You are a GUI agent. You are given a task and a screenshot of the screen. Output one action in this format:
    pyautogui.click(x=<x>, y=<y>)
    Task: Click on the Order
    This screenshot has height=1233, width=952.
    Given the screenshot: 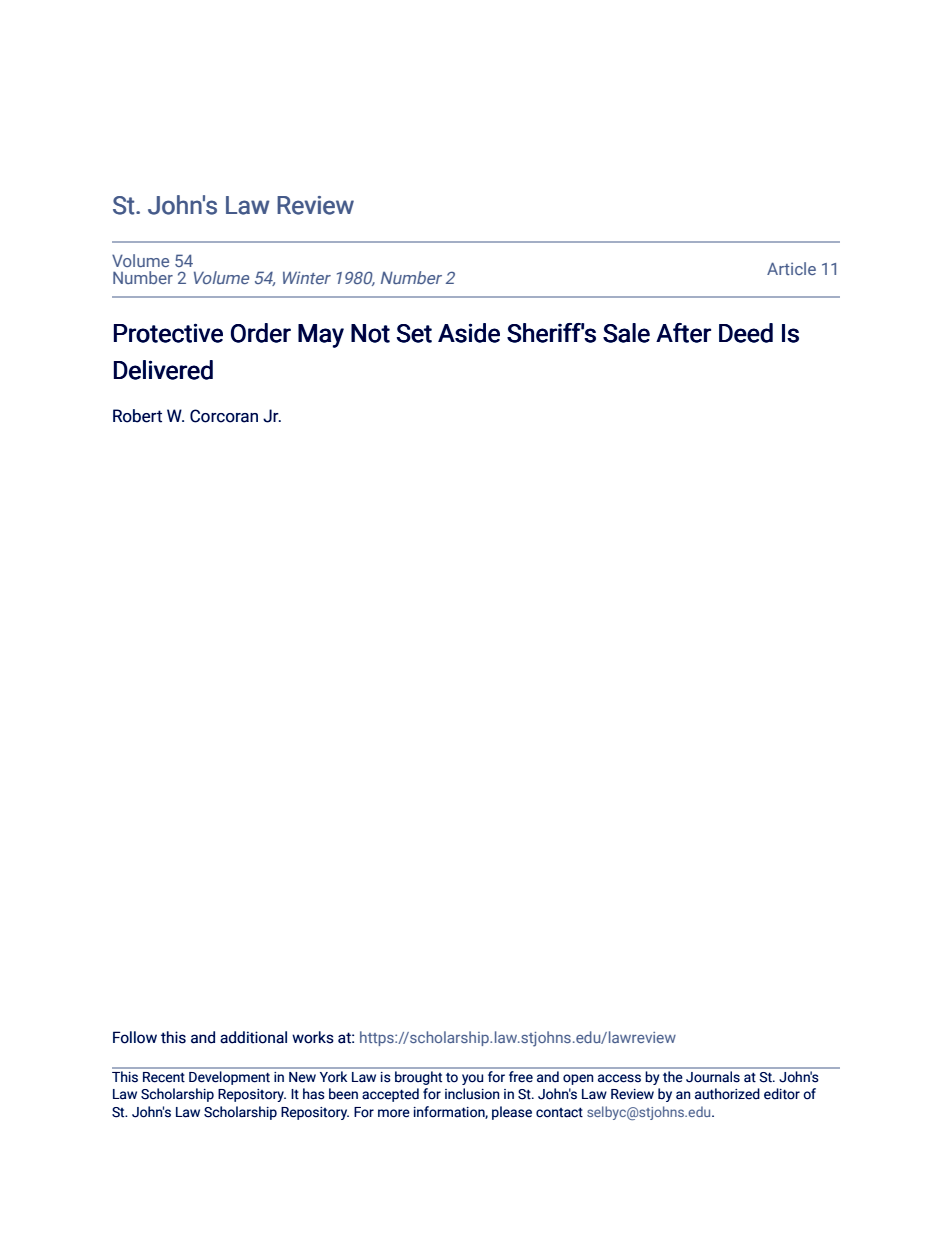 What is the action you would take?
    pyautogui.click(x=261, y=333)
